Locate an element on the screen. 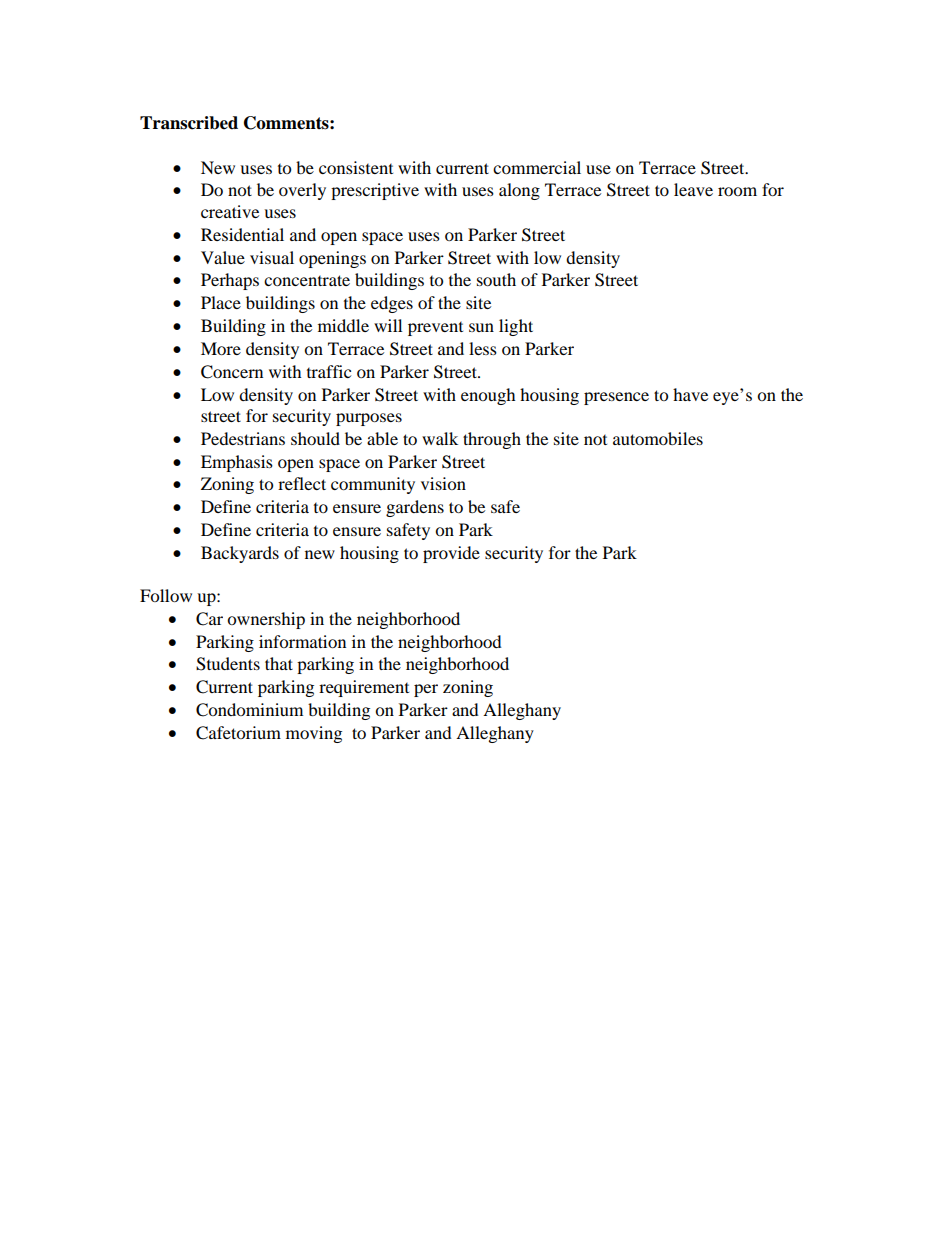 This screenshot has height=1233, width=952. have is located at coordinates (690, 394).
